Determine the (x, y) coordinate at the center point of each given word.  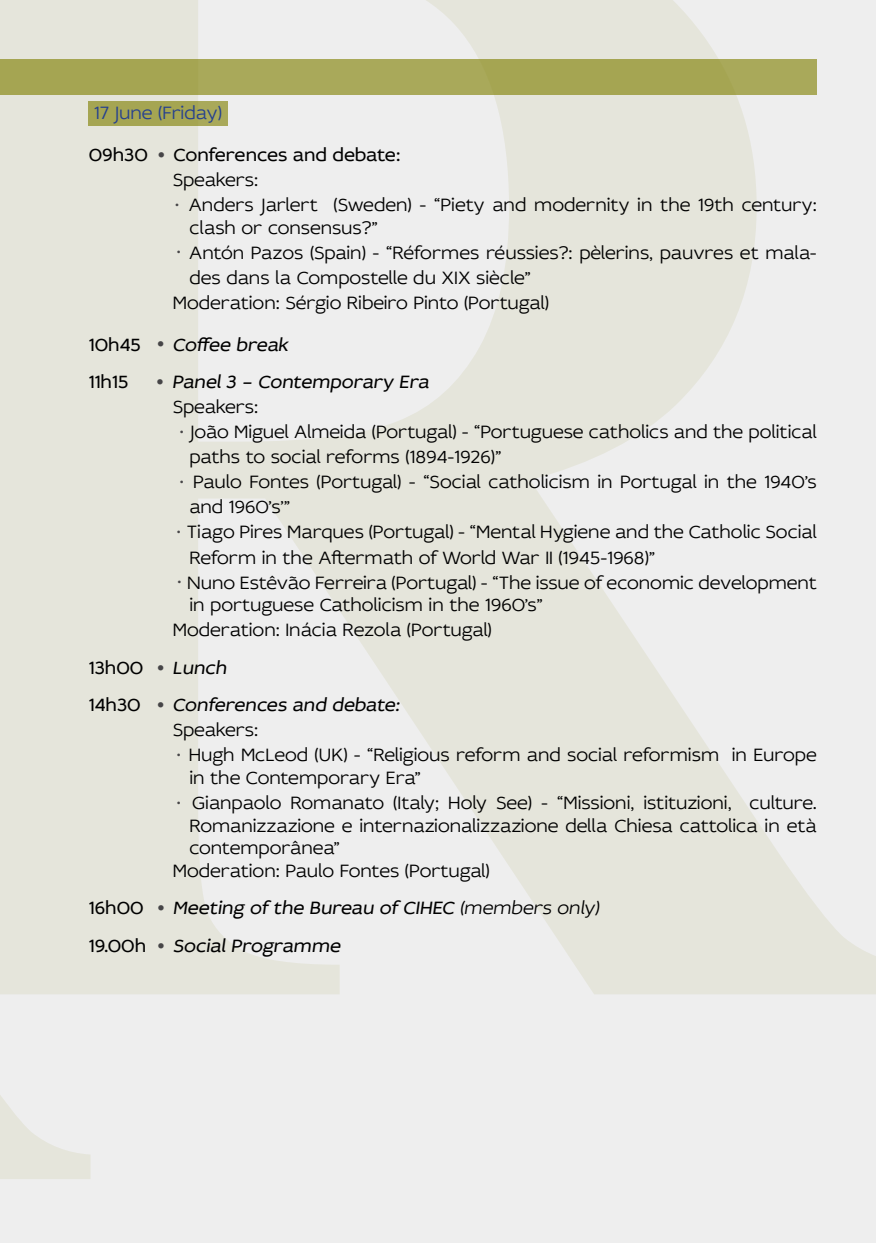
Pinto (436, 302)
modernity (582, 206)
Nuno (211, 583)
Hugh (211, 756)
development (758, 584)
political (783, 433)
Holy (467, 804)
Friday (192, 114)
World (469, 557)
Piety (461, 206)
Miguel (262, 433)
